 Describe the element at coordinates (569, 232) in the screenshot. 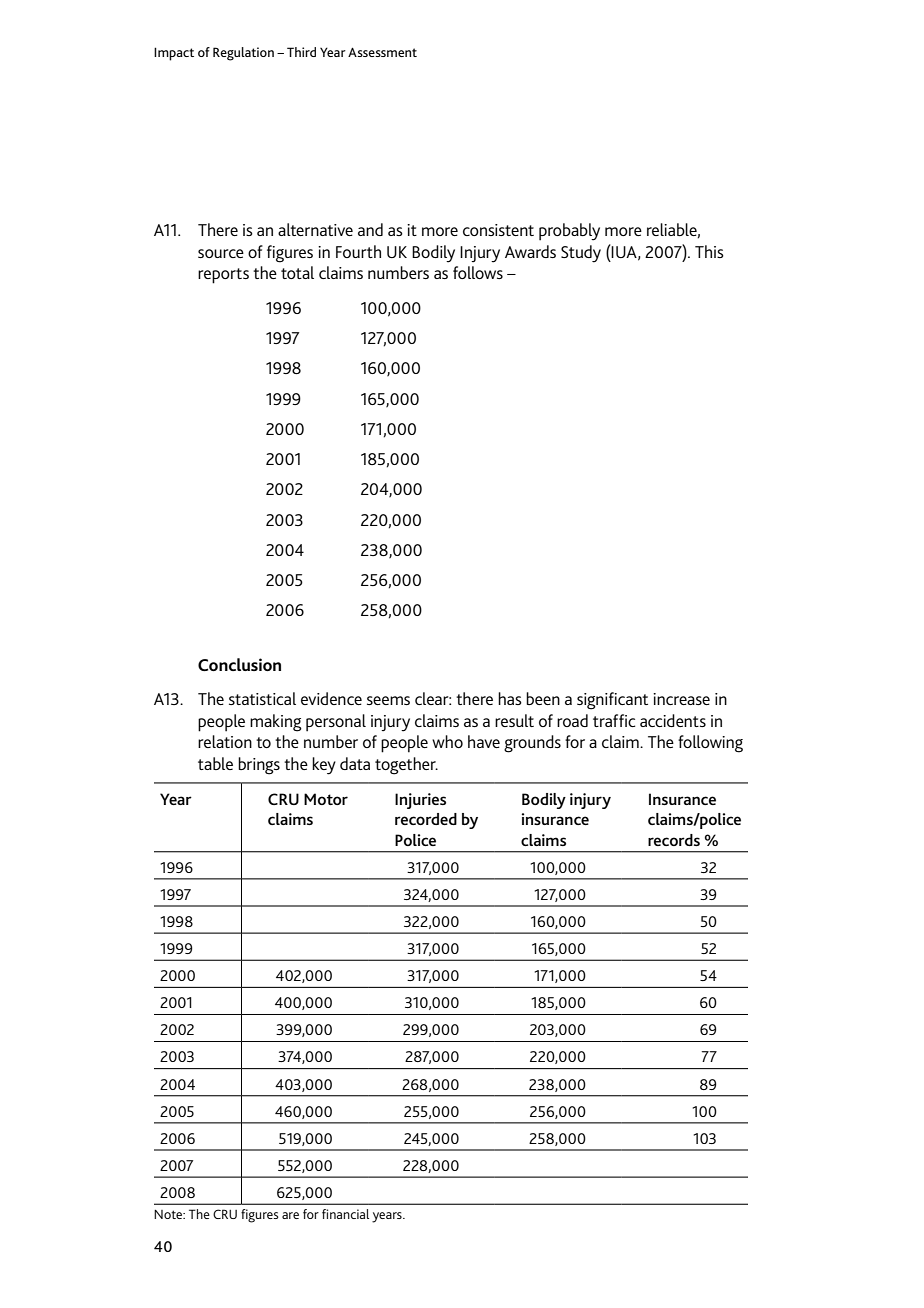

I see `probably` at that location.
